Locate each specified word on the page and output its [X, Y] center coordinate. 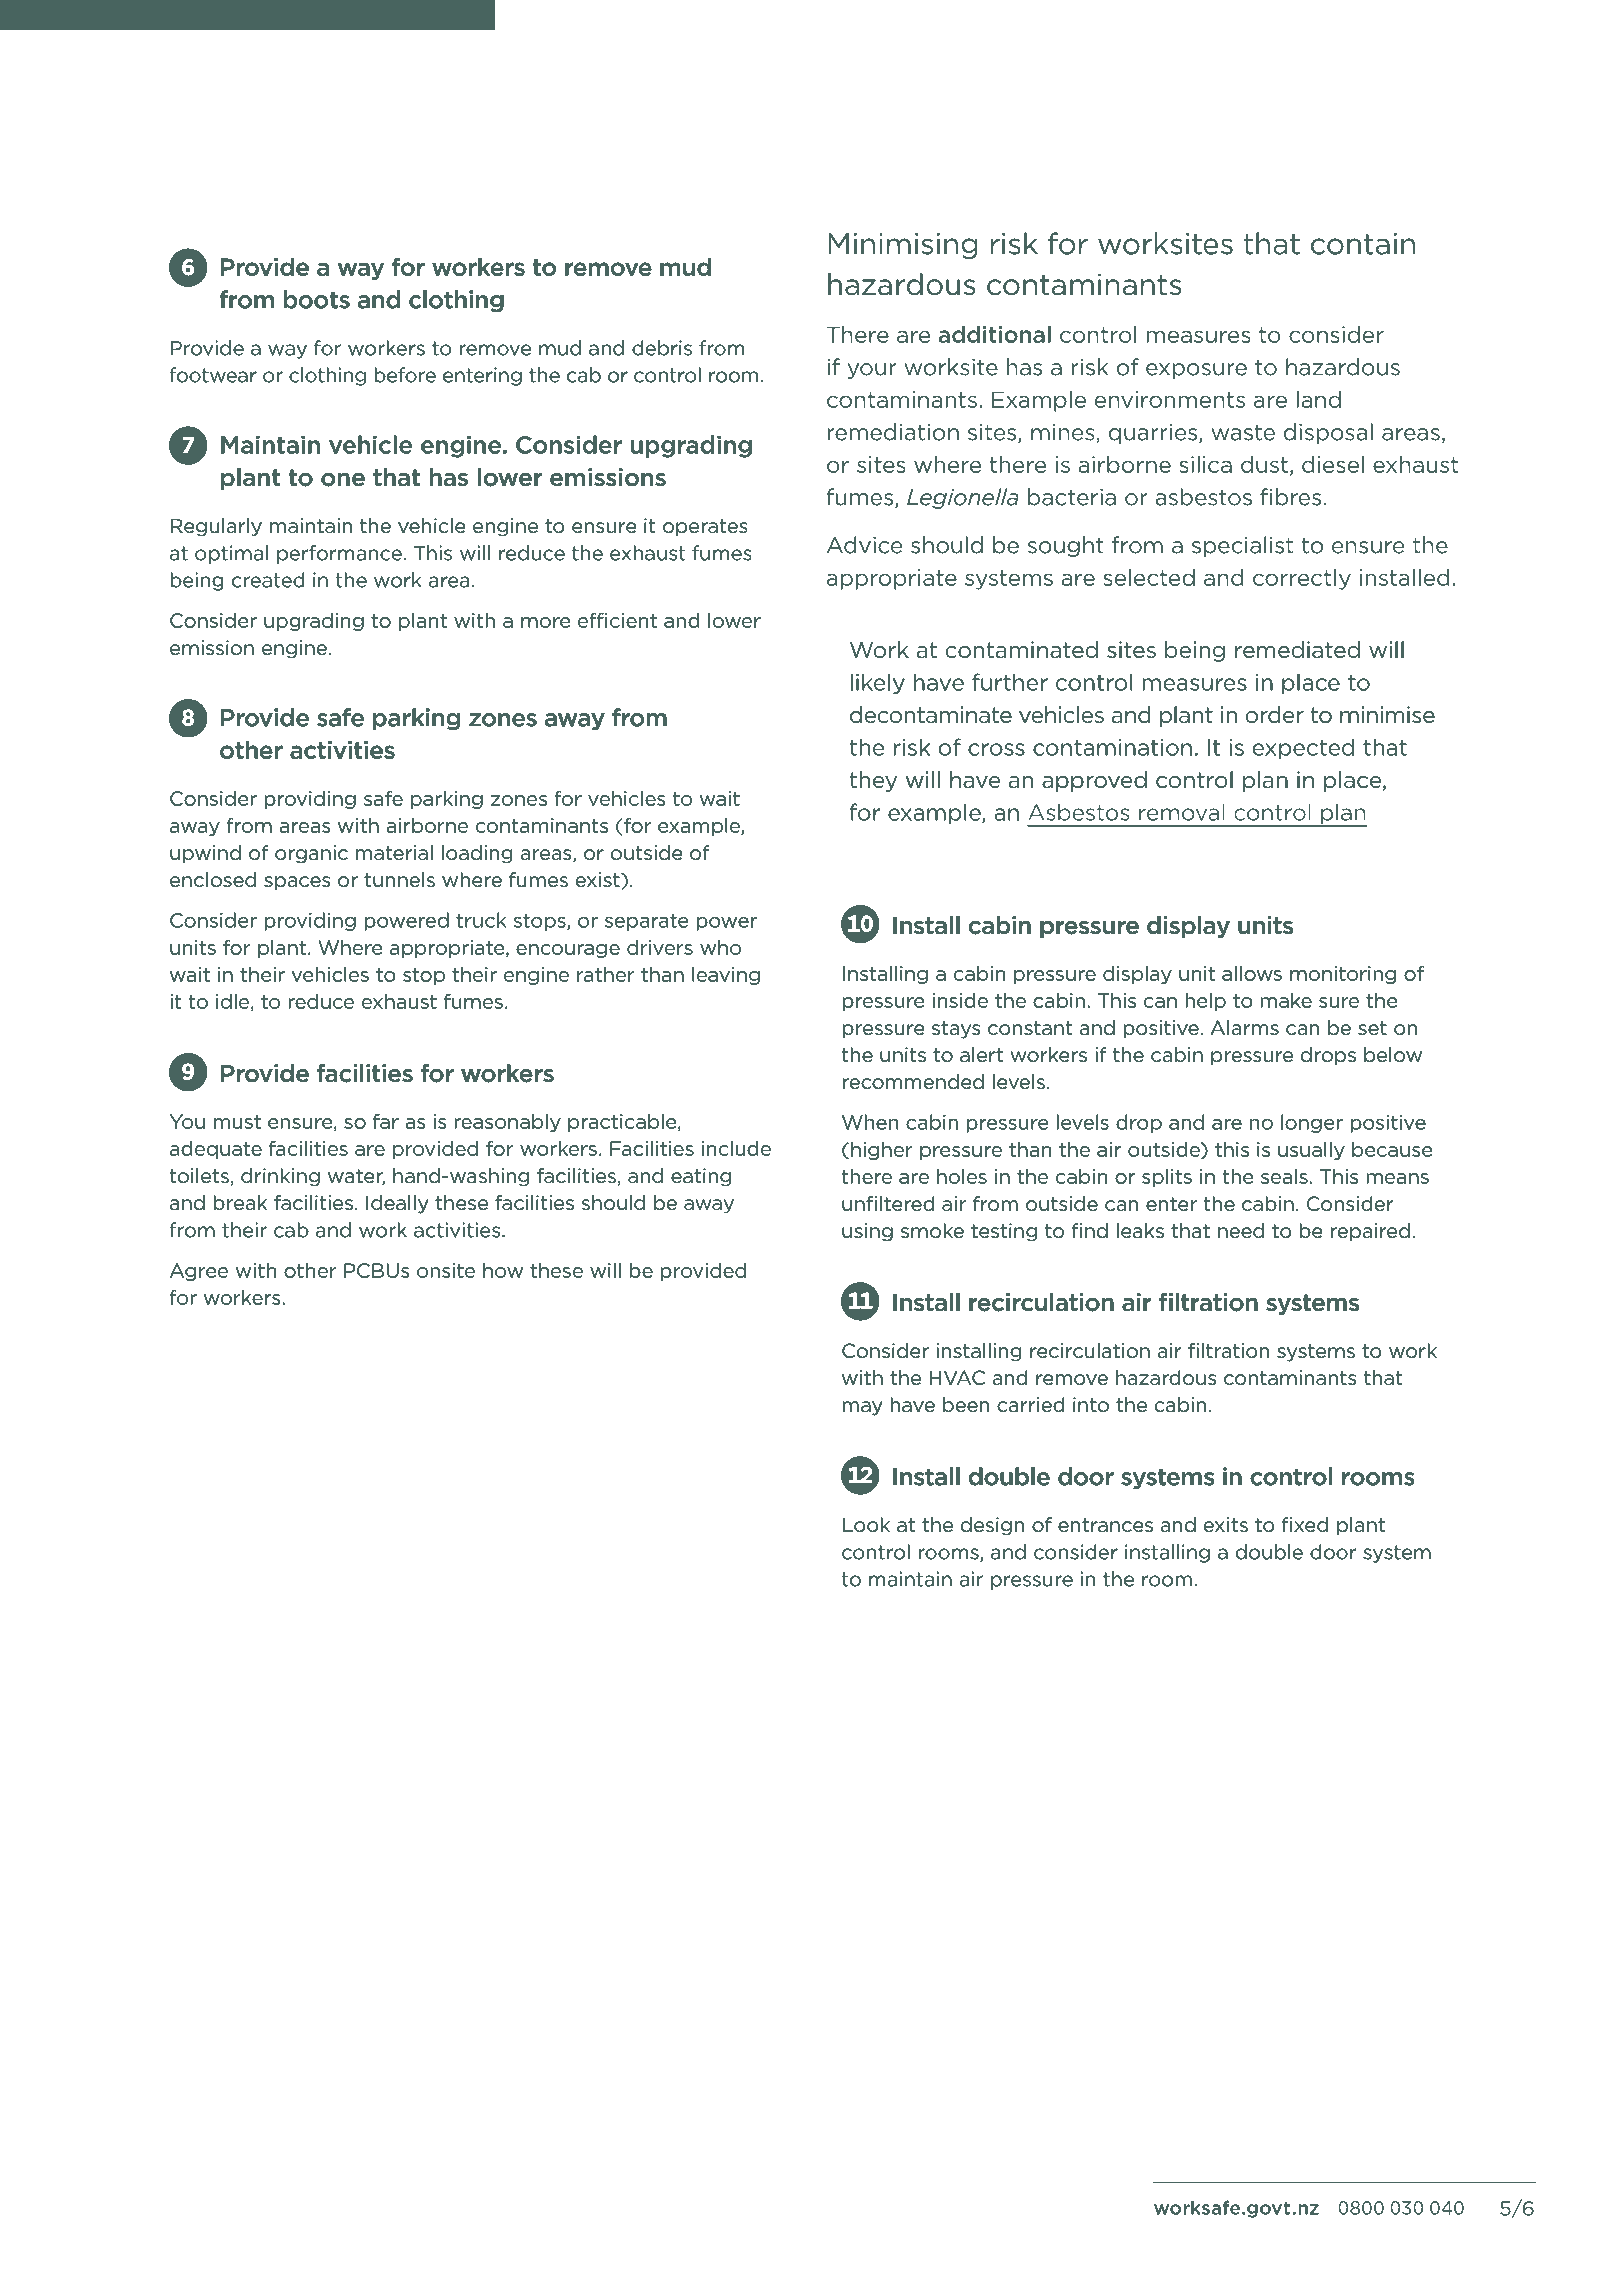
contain [1363, 244]
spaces [297, 883]
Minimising [903, 246]
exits [1226, 1524]
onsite [446, 1270]
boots [317, 299]
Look [866, 1524]
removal [1182, 812]
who [720, 947]
